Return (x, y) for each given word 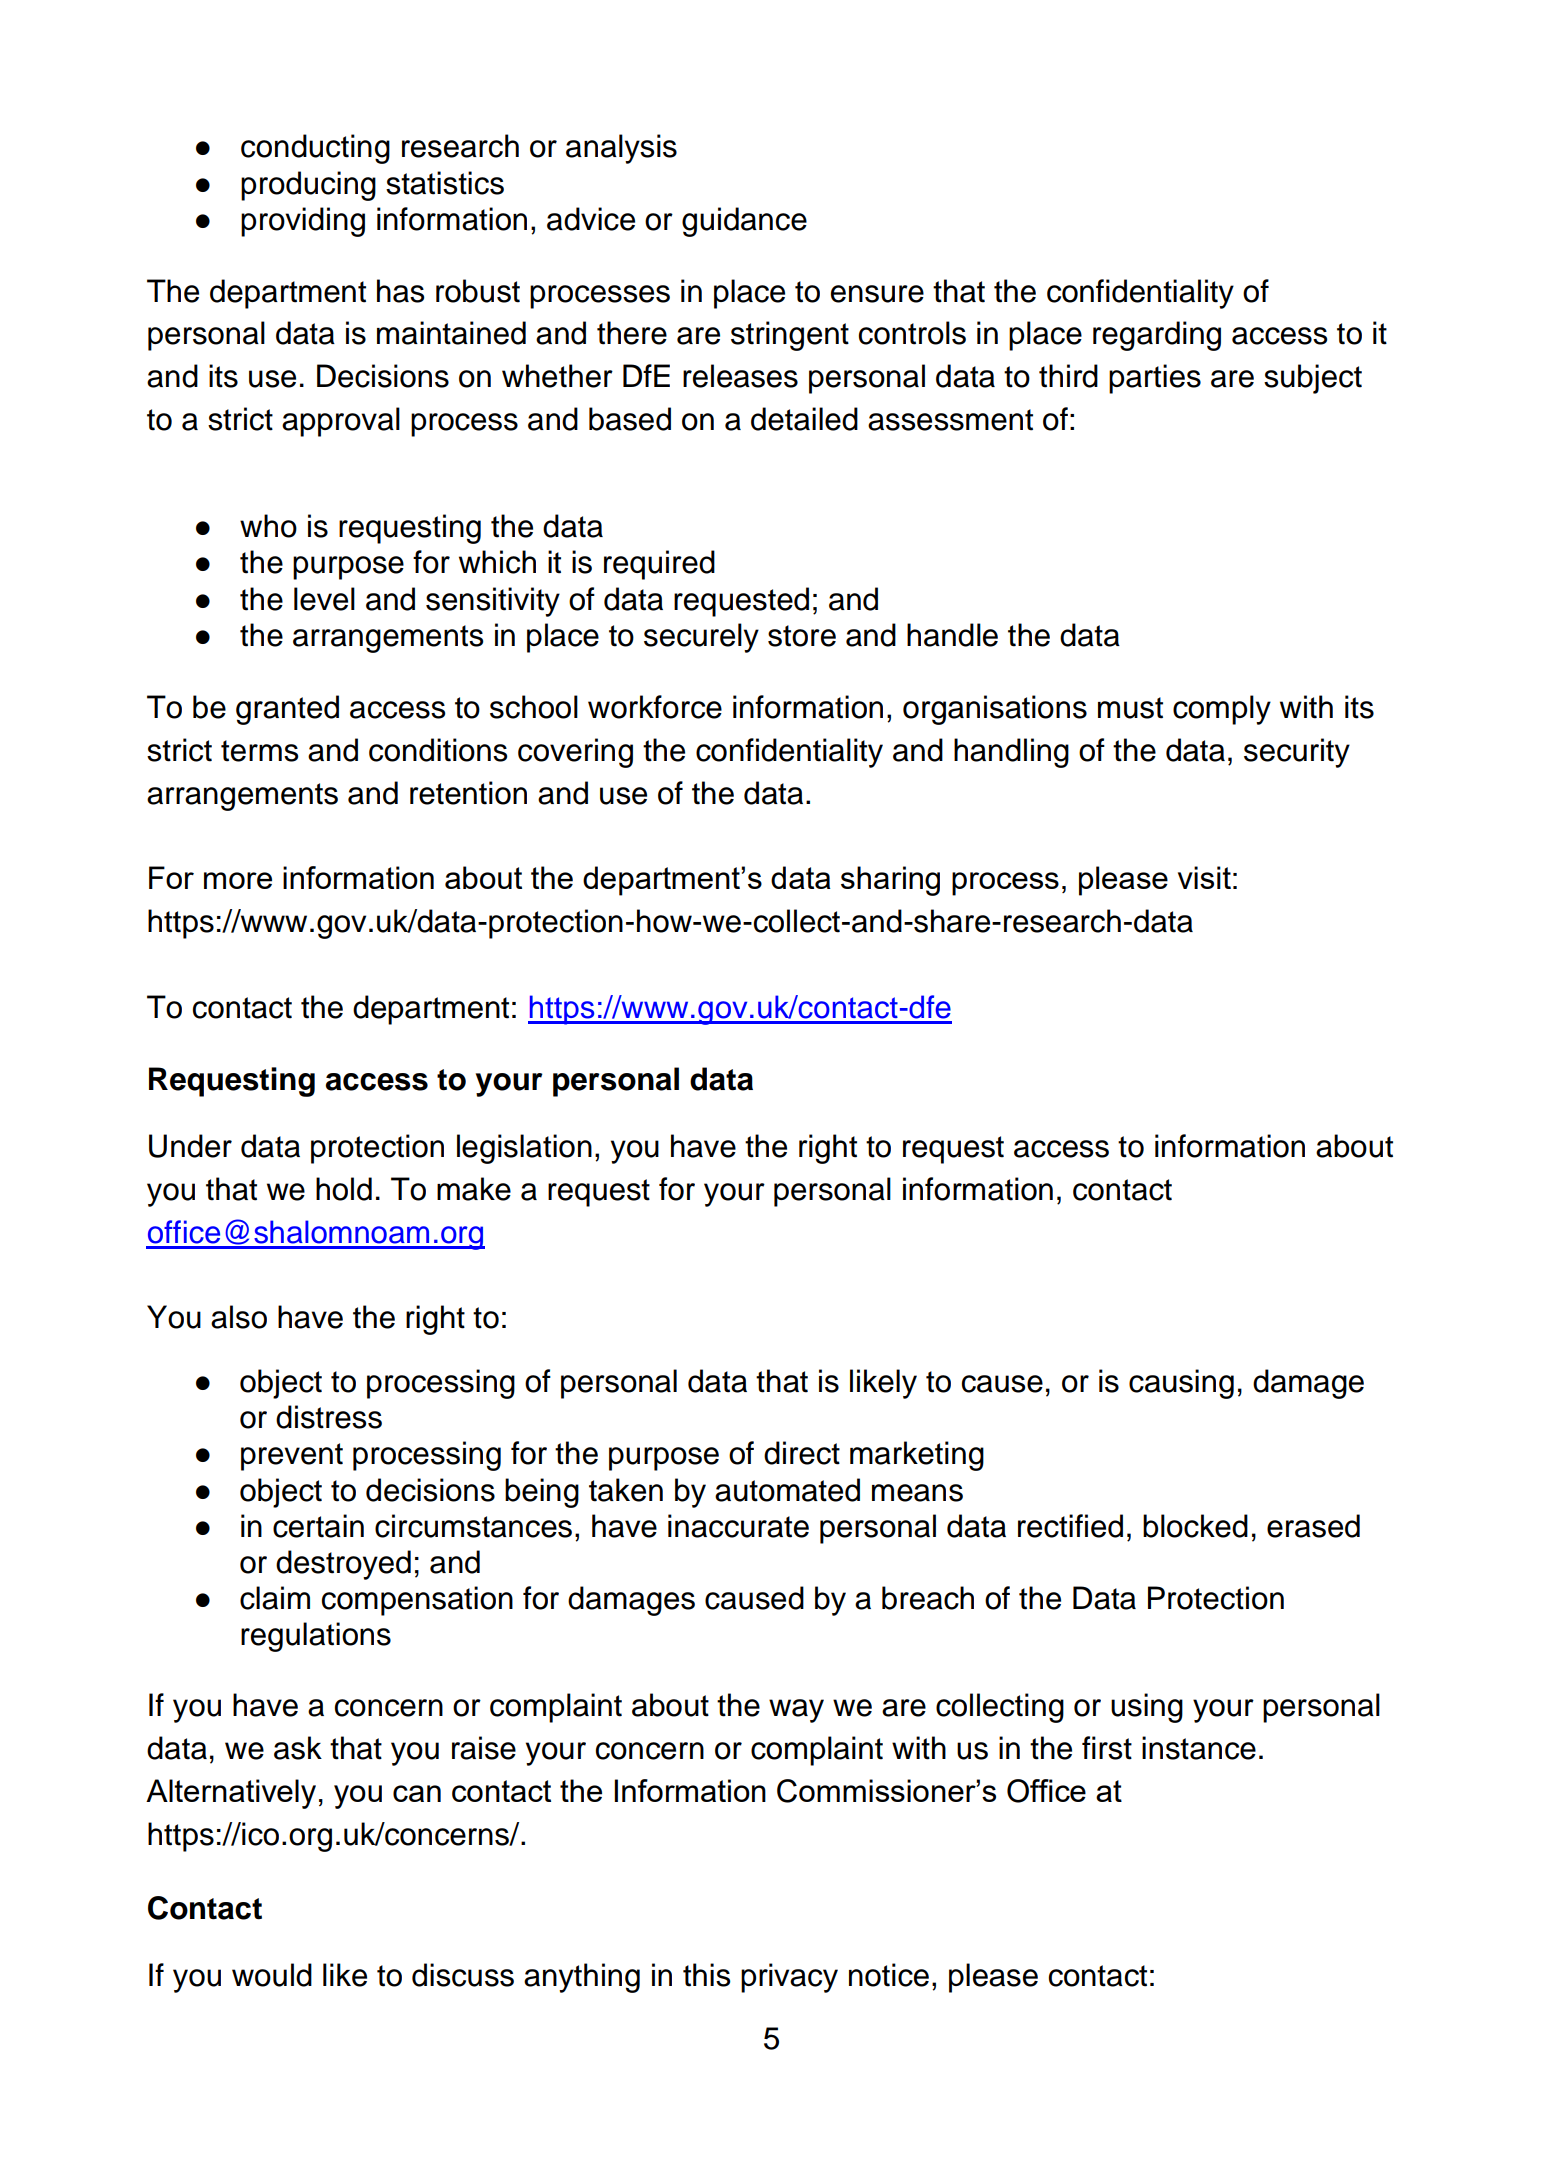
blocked (1195, 1526)
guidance (744, 222)
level (324, 599)
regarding (1157, 336)
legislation (524, 1149)
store (802, 636)
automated (787, 1490)
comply (1222, 710)
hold (344, 1189)
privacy (789, 1978)
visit (1204, 877)
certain (318, 1526)
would (272, 1975)
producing (308, 186)
